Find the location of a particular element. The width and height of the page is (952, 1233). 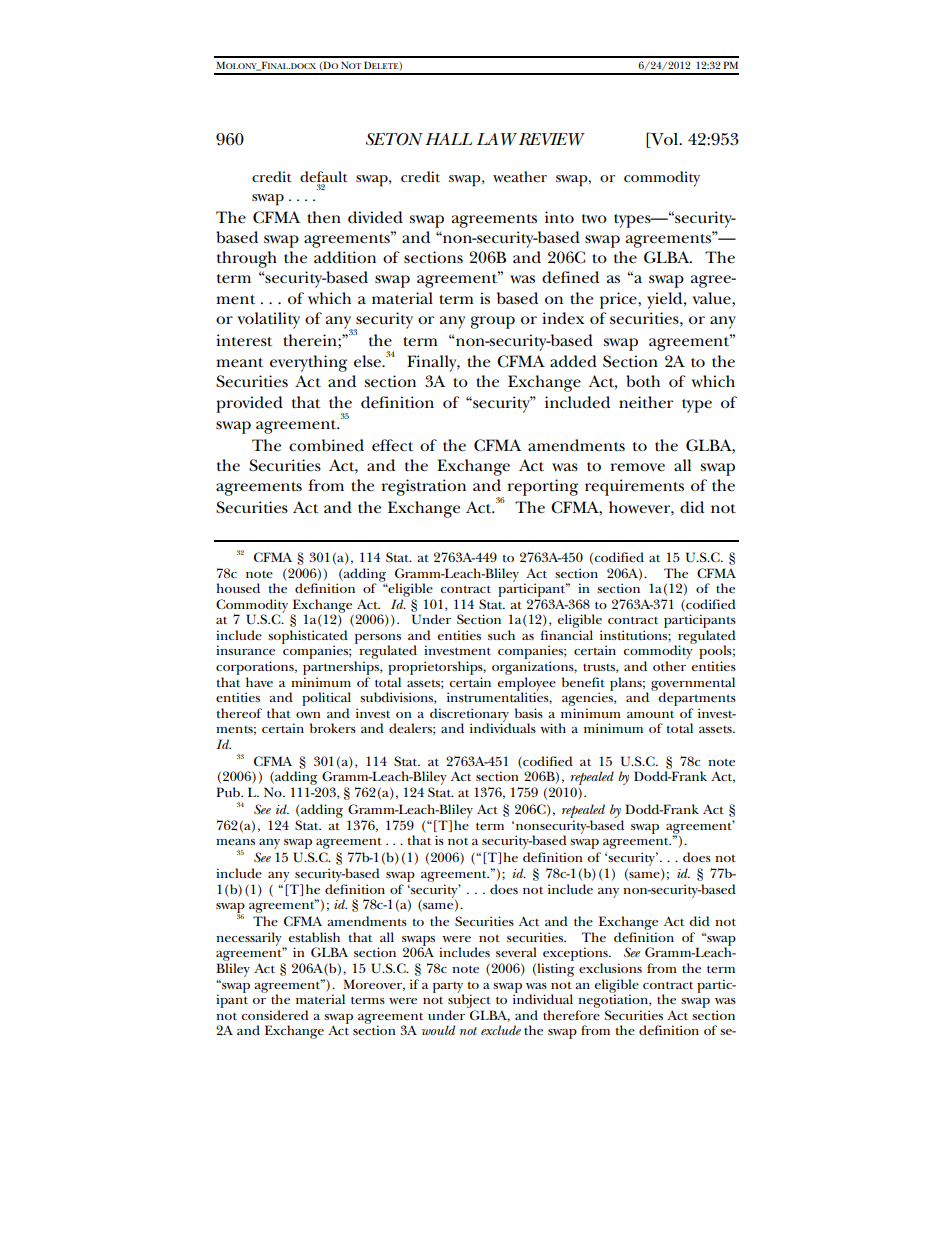

HALL is located at coordinates (448, 139).
